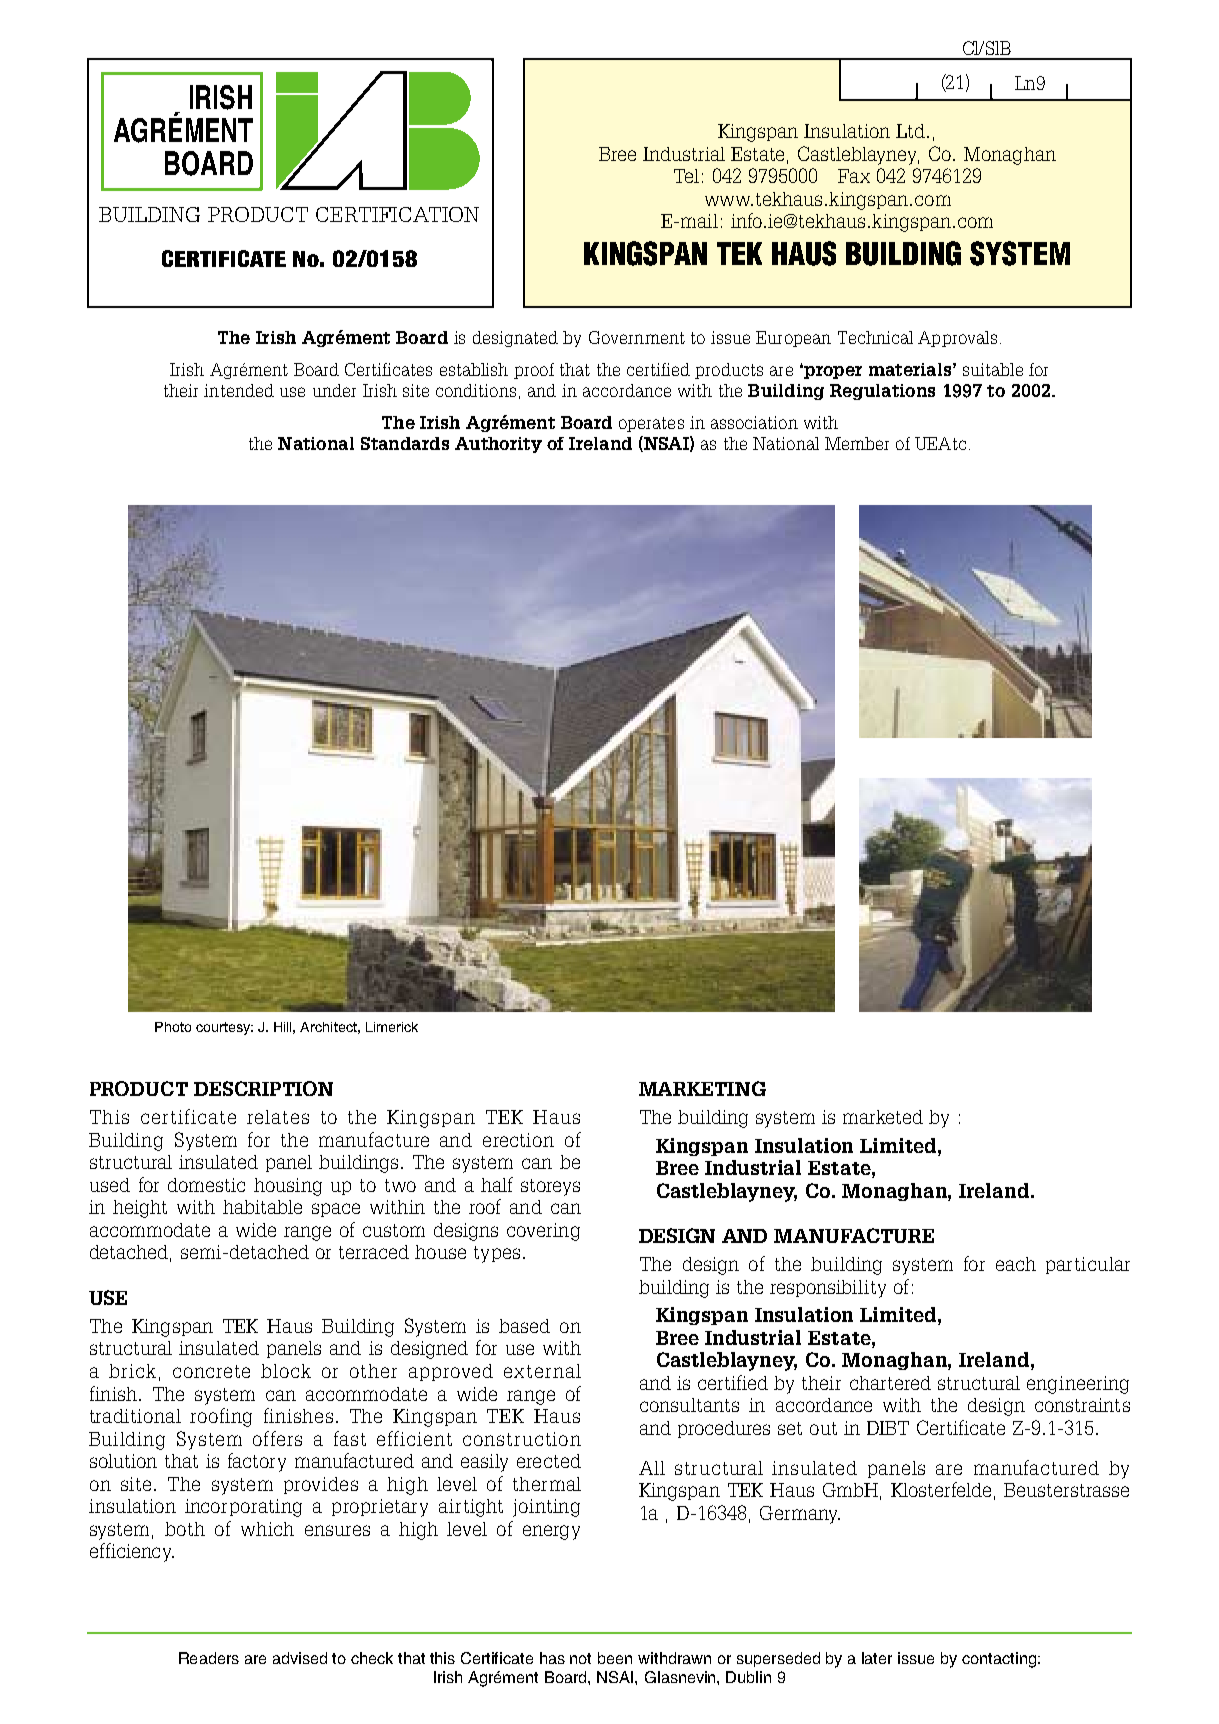  I want to click on Readers, so click(209, 1658).
